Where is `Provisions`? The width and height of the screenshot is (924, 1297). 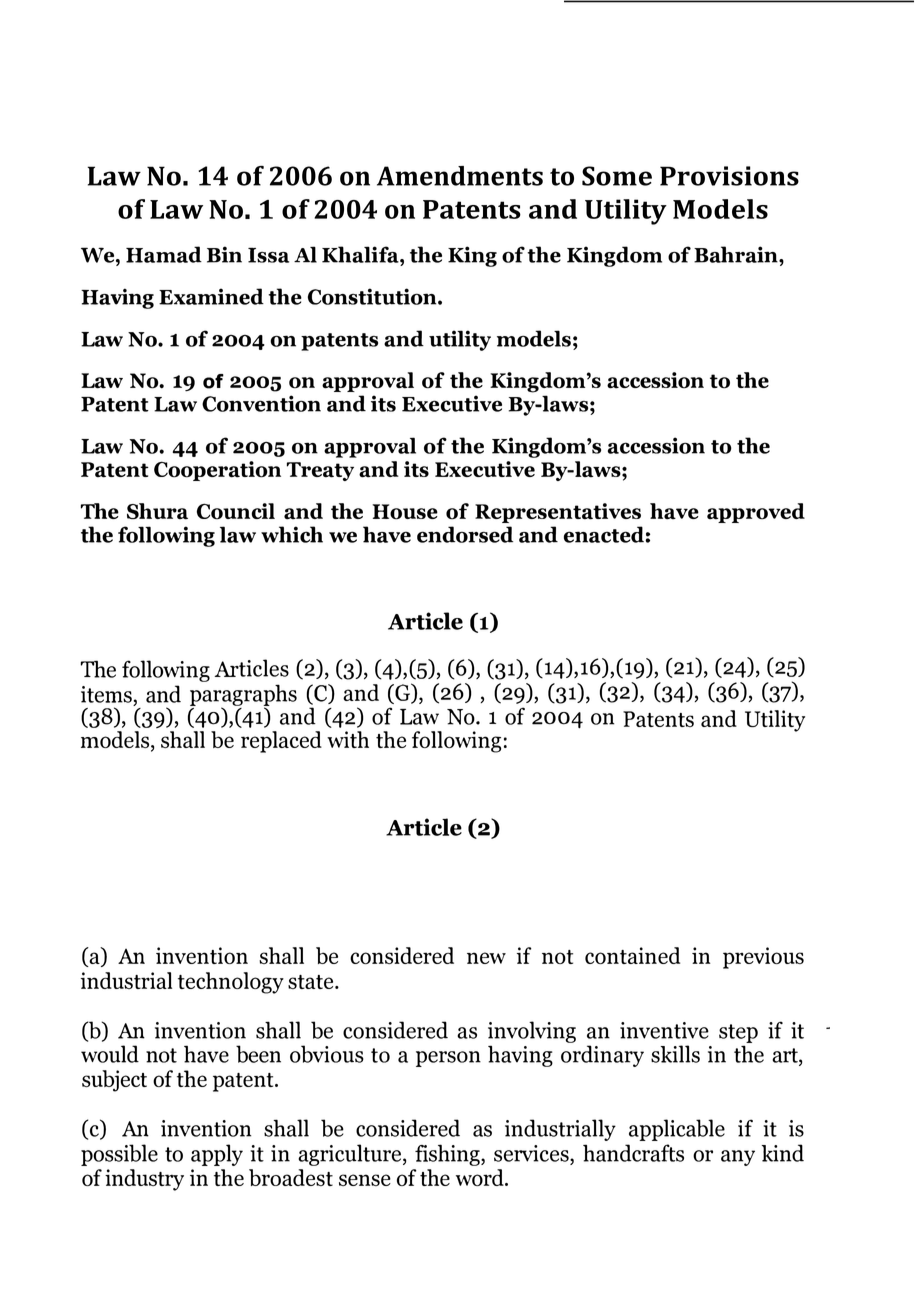
Provisions is located at coordinates (729, 176).
